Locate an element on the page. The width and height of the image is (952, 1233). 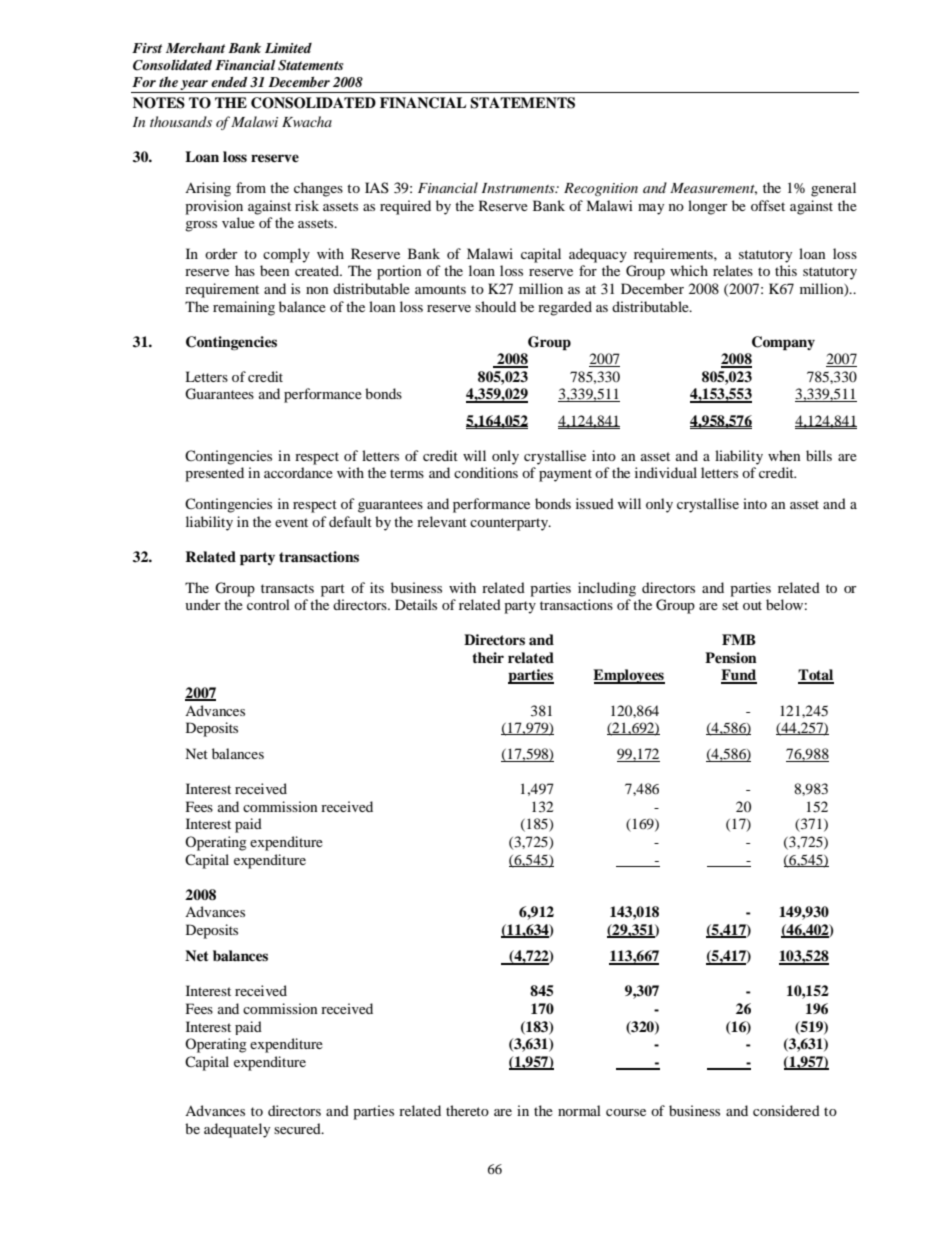
Details is located at coordinates (416, 604).
